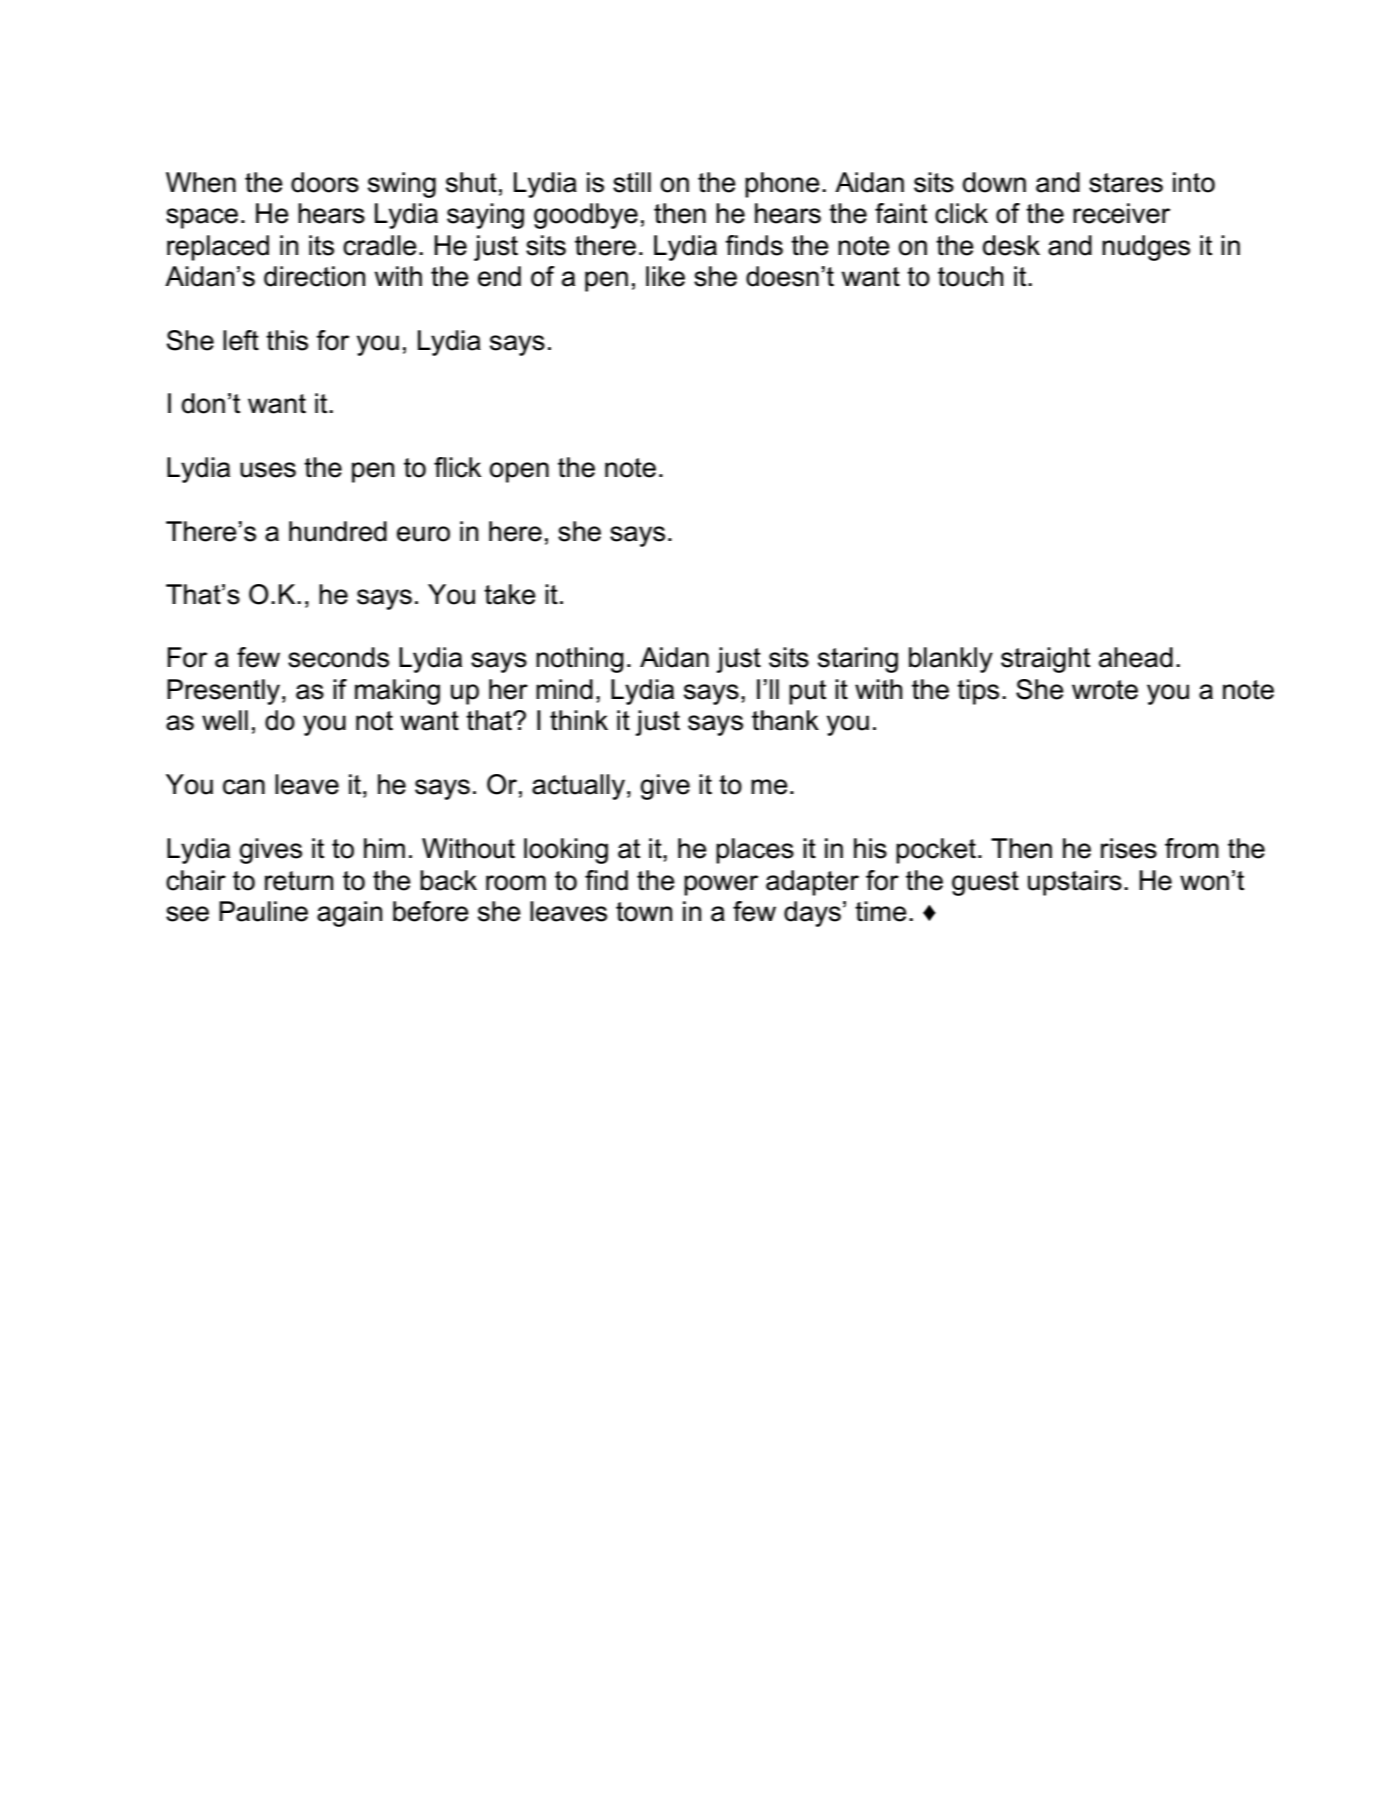  I want to click on power, so click(721, 885).
